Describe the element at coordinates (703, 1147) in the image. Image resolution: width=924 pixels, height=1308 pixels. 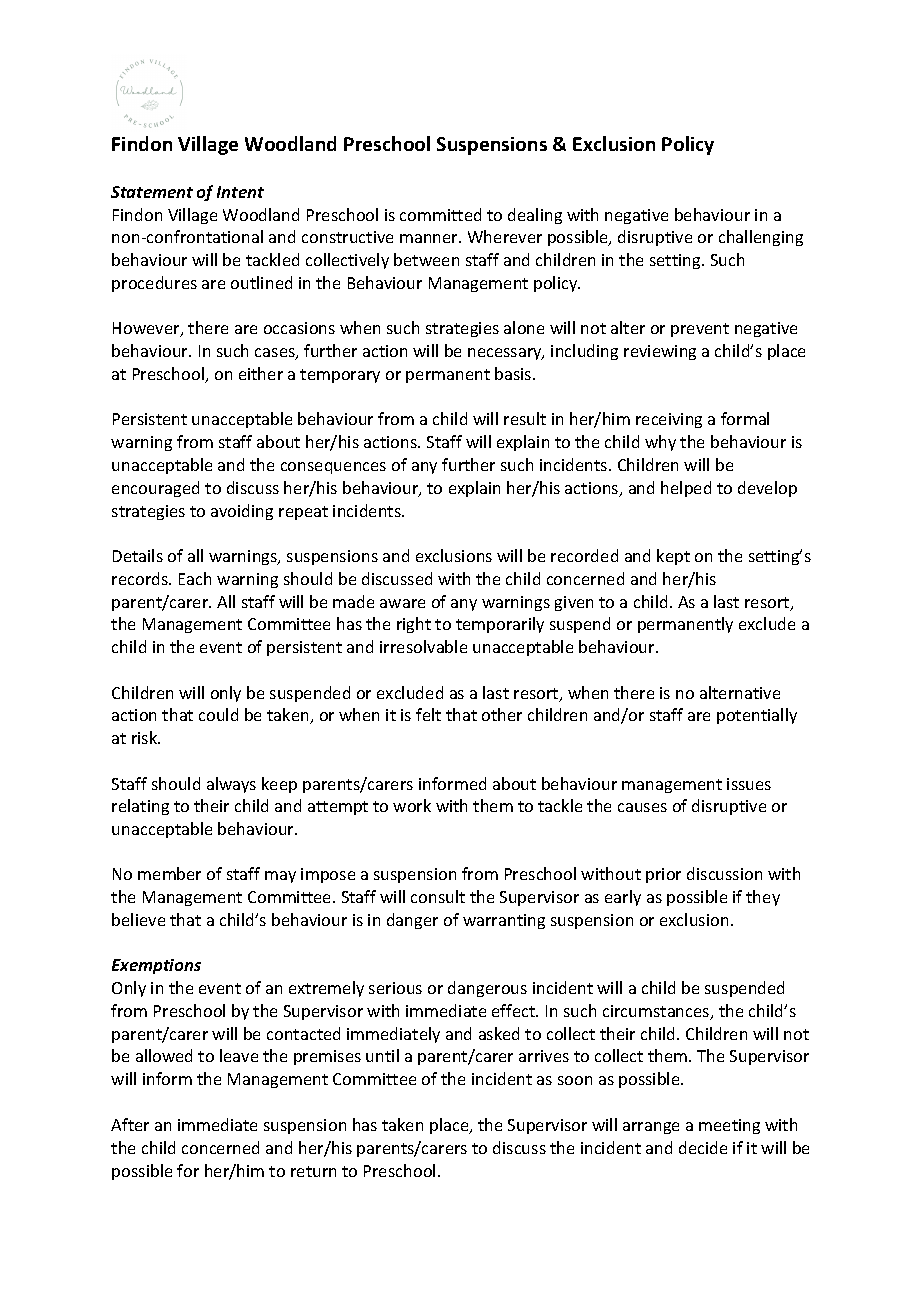
I see `decide` at that location.
